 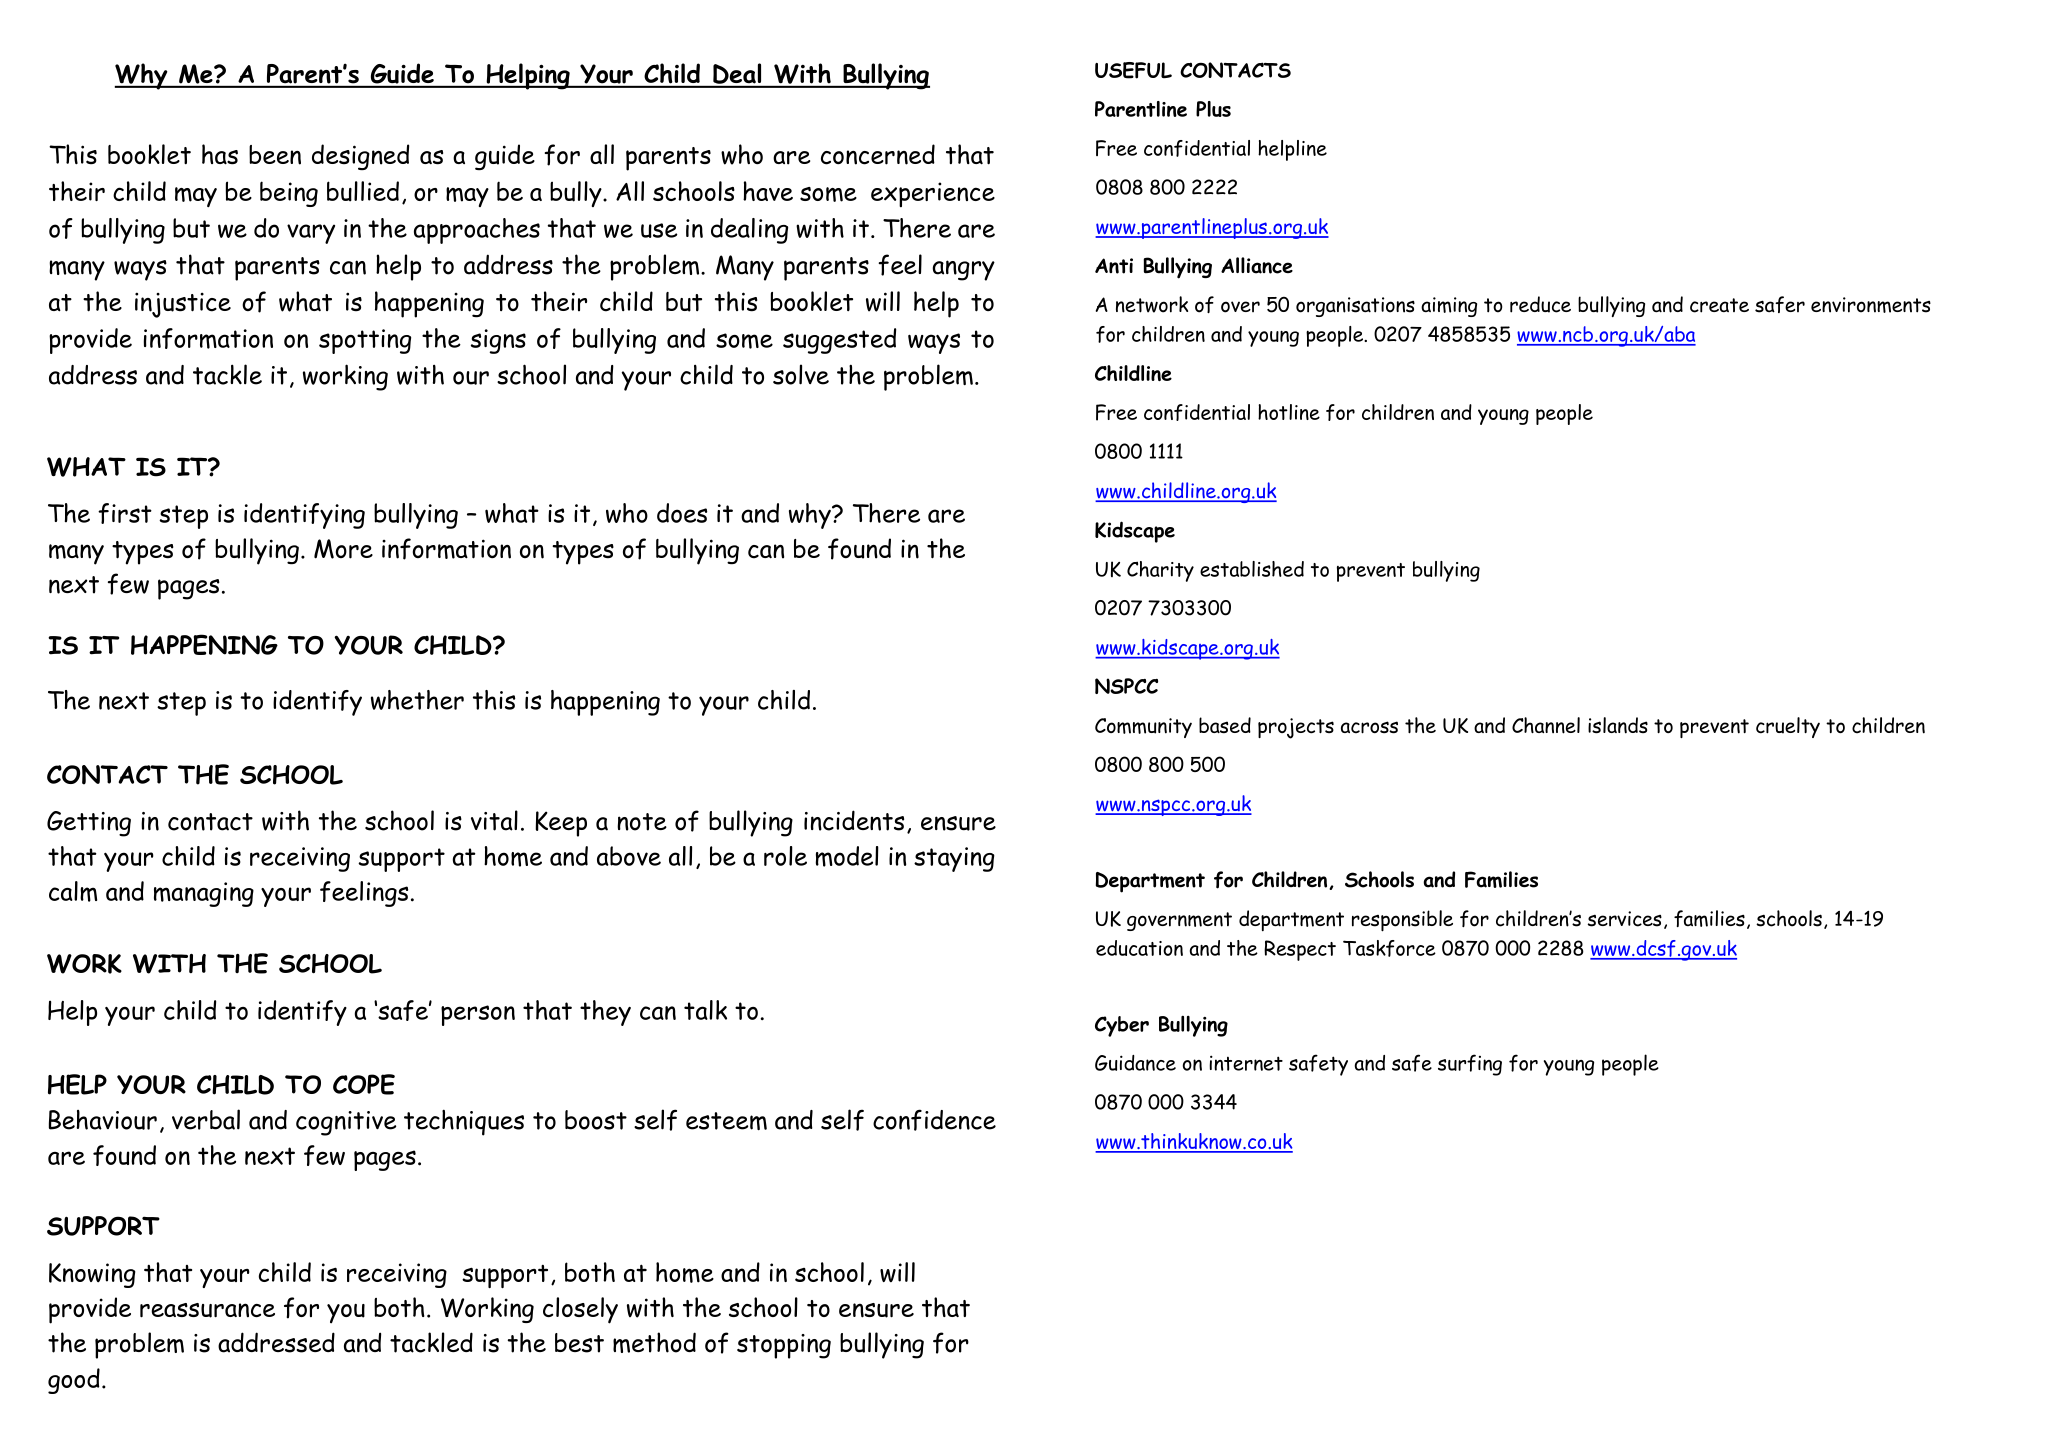 I want to click on islands, so click(x=1618, y=725).
